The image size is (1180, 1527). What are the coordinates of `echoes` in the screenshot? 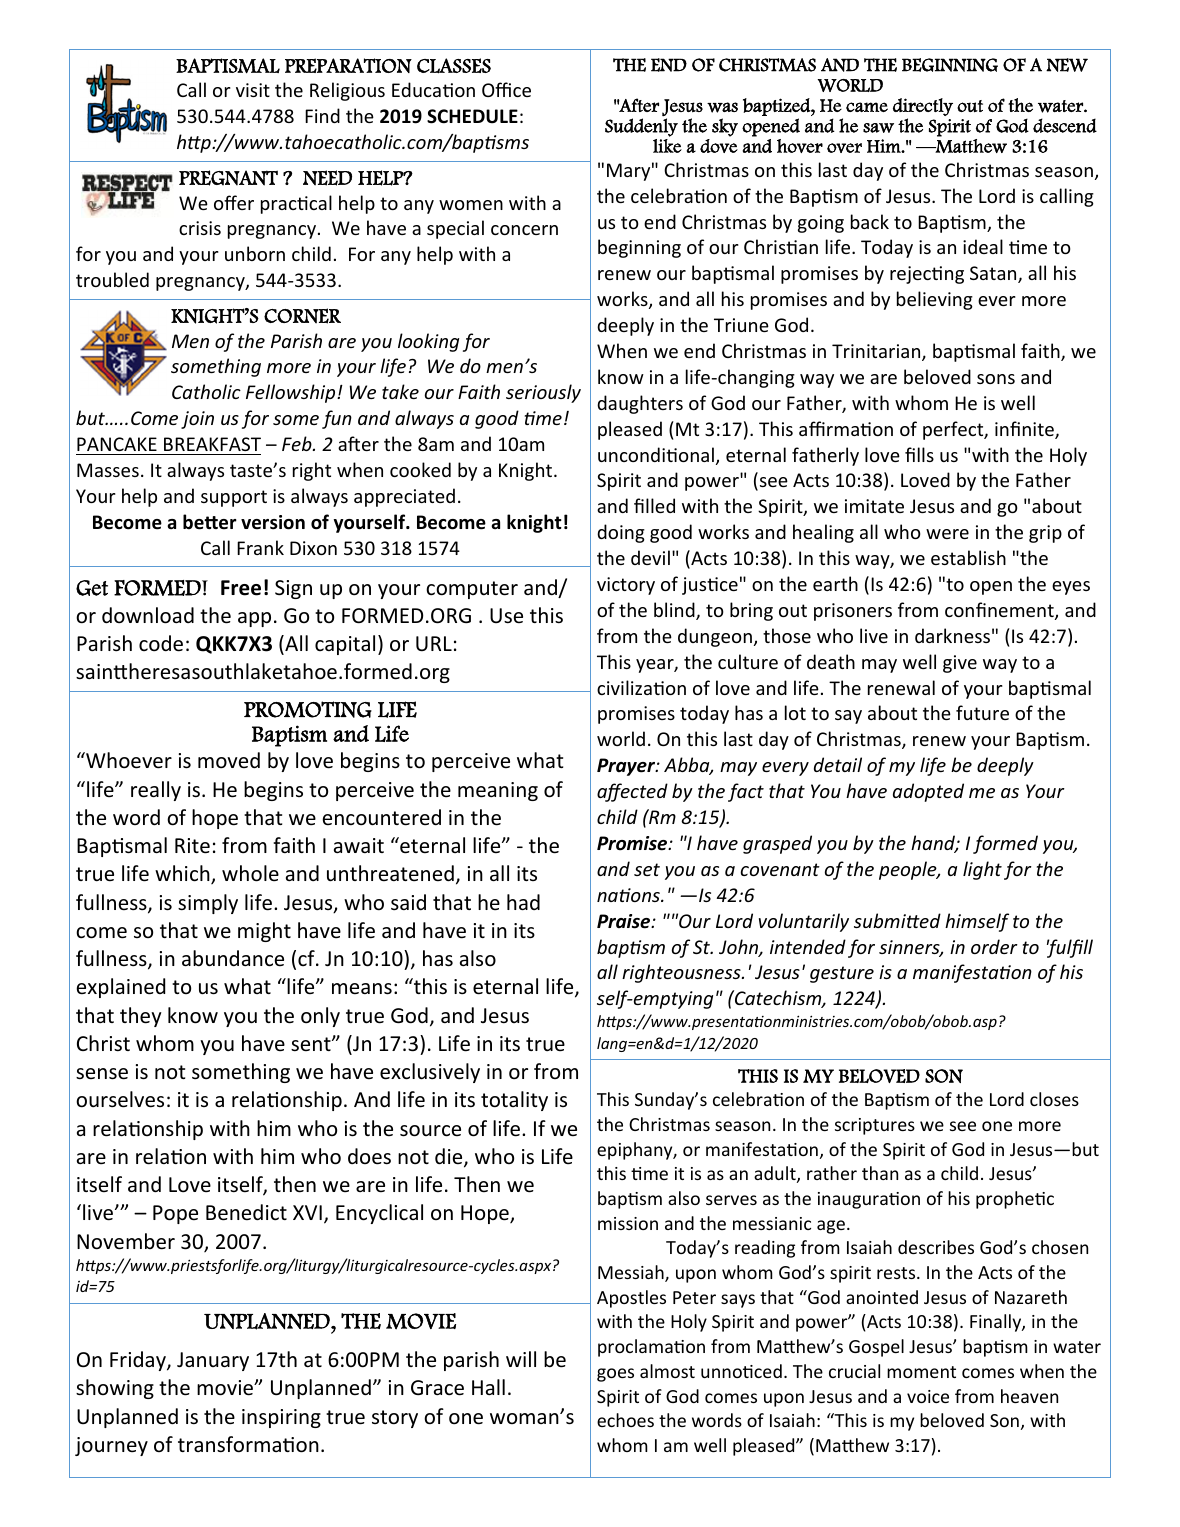 It's located at (625, 1420).
